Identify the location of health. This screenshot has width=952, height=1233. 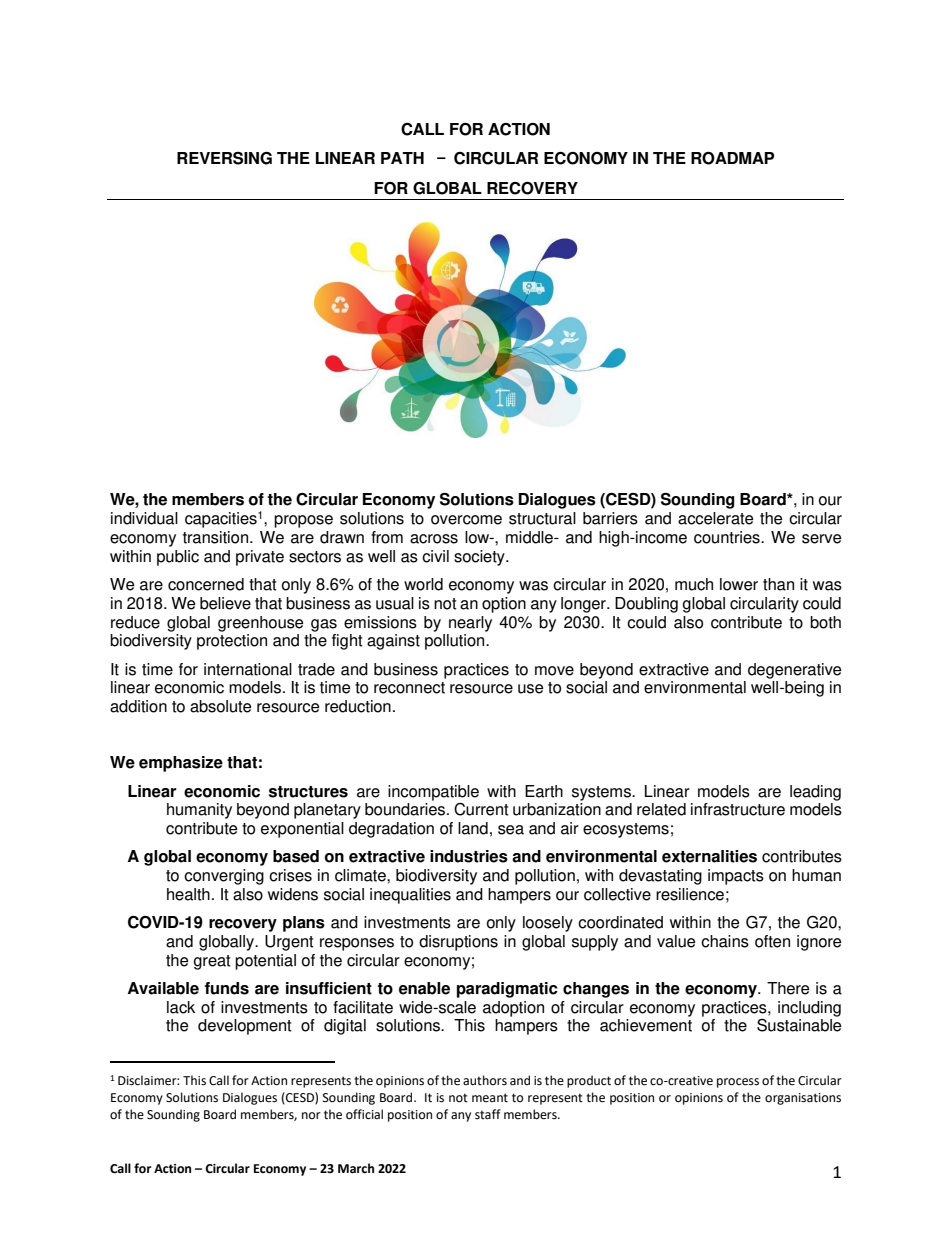
(188, 894).
